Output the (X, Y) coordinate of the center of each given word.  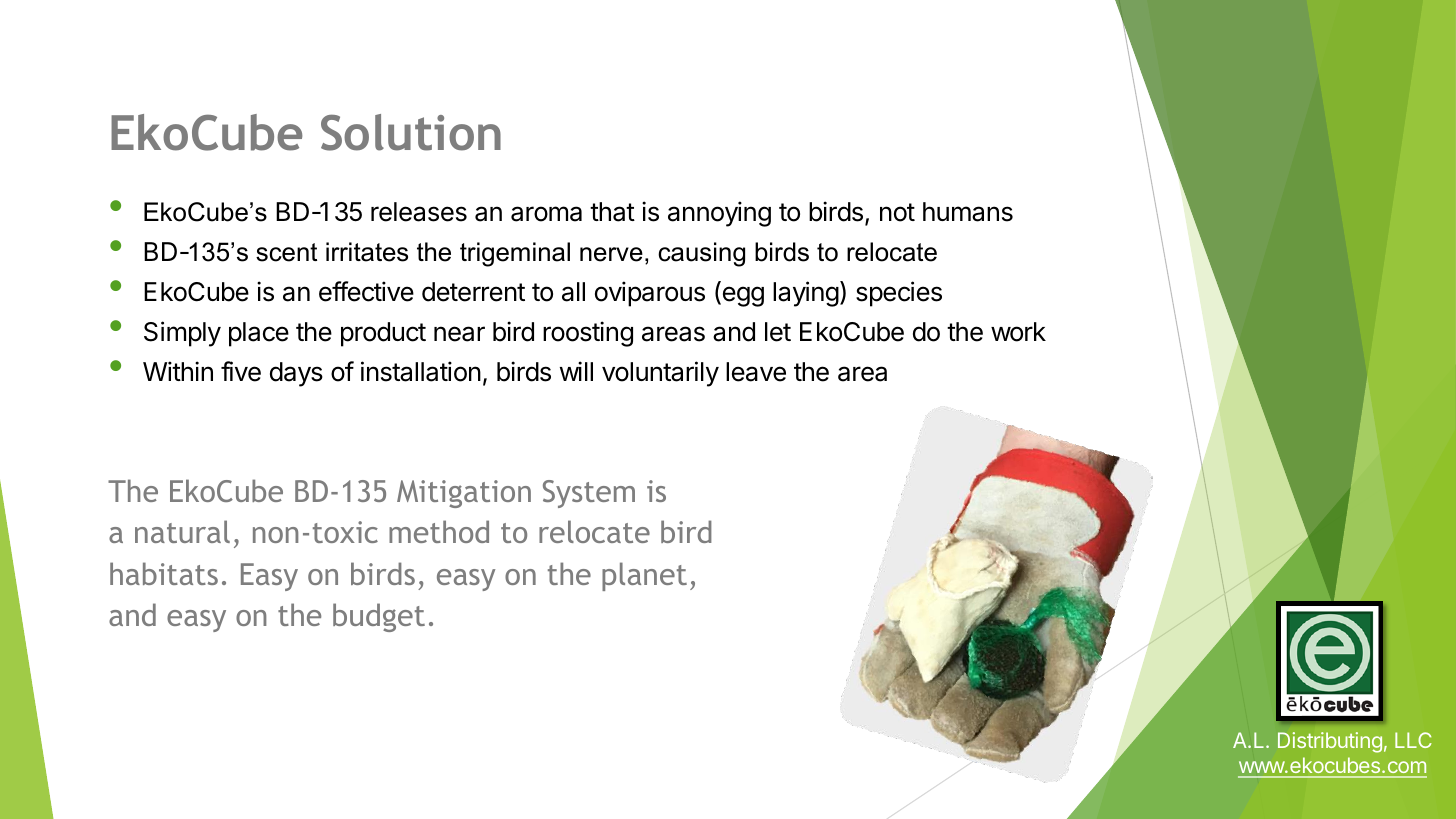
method (439, 531)
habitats (164, 573)
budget (379, 617)
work (1018, 332)
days (296, 374)
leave (756, 372)
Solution (411, 132)
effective (366, 291)
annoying (719, 214)
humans (968, 212)
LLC (1413, 740)
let (778, 332)
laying (806, 294)
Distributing (1330, 742)
